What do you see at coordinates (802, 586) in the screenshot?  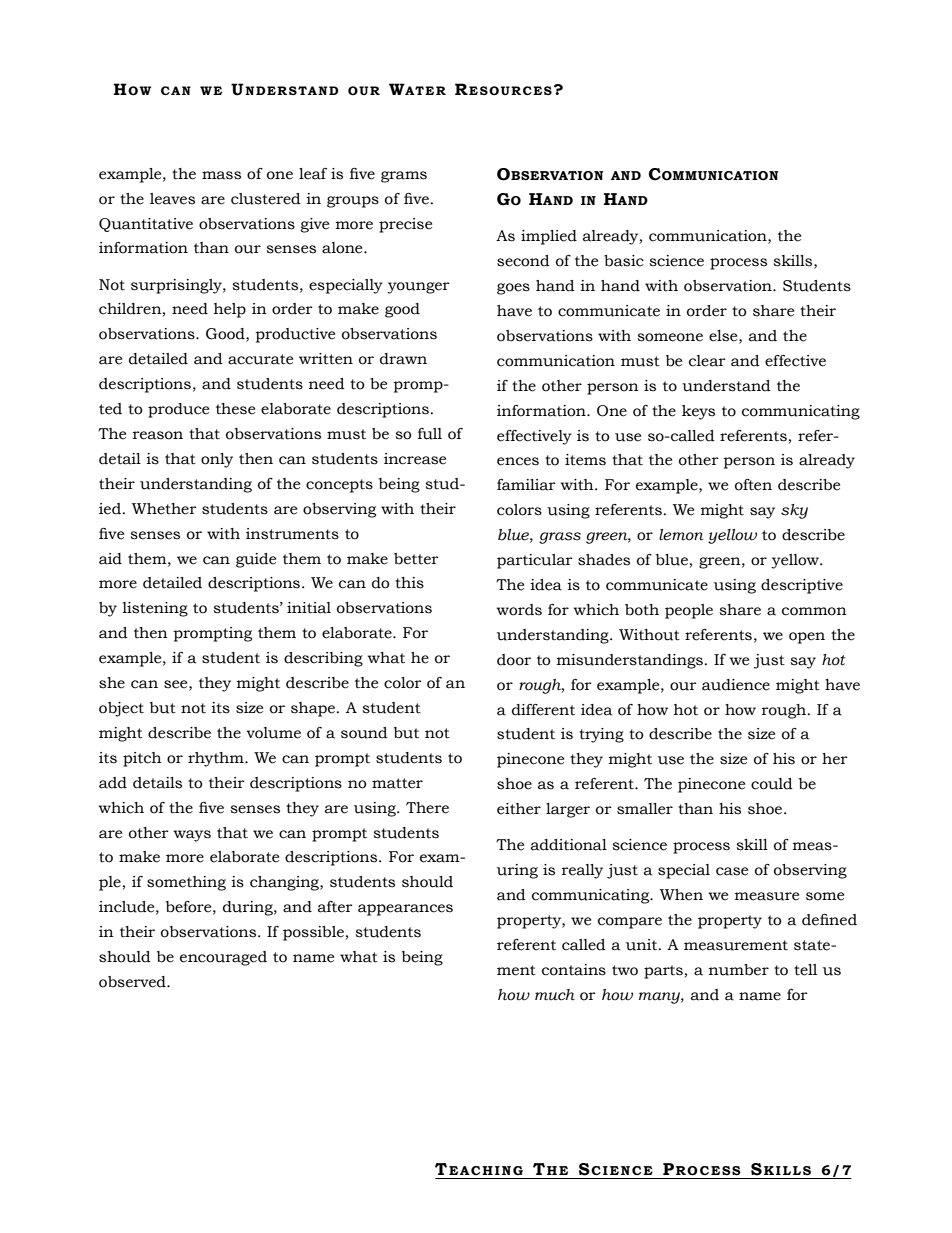 I see `descriptive` at bounding box center [802, 586].
